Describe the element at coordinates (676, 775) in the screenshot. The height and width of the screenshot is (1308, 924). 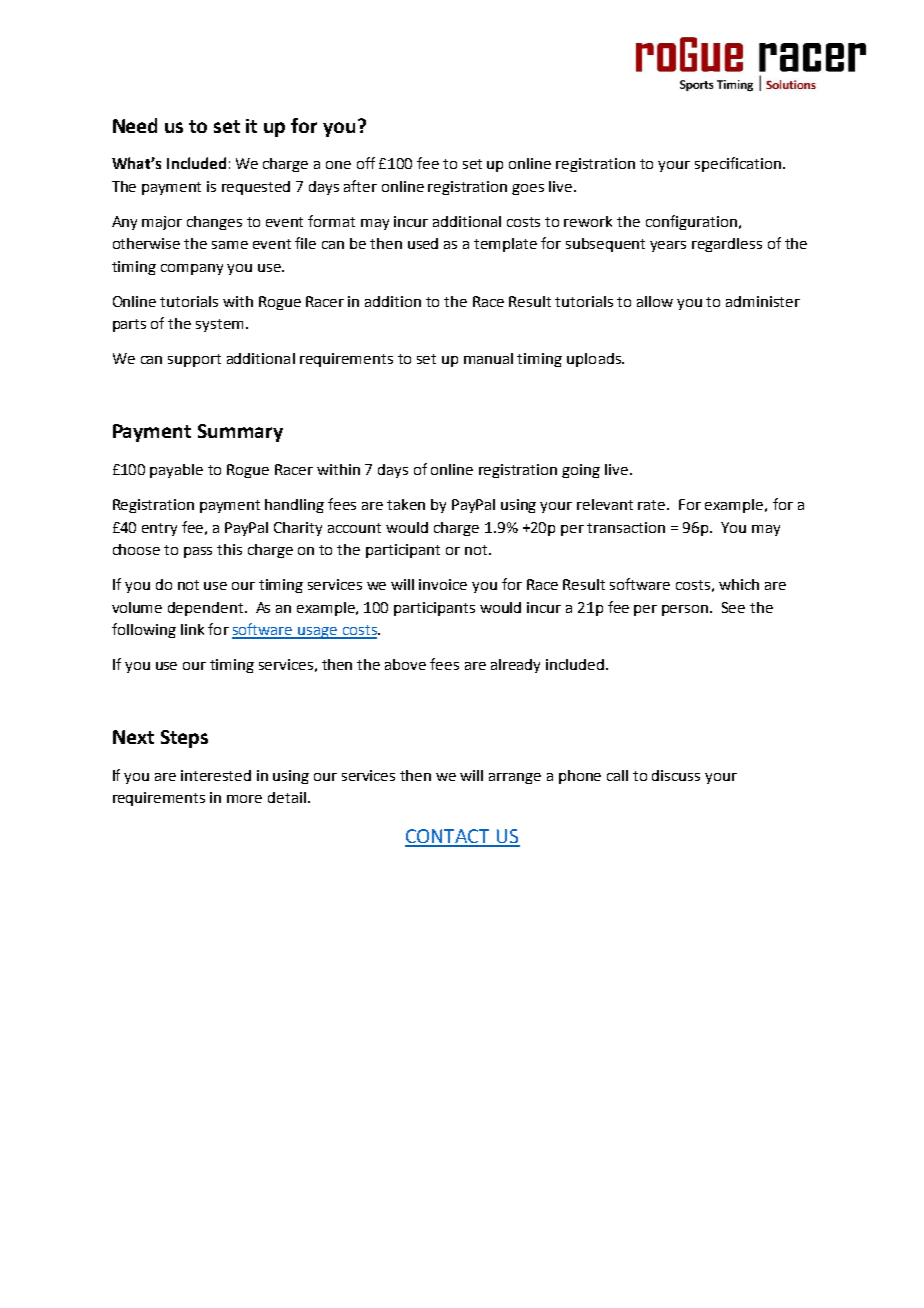
I see `discuss` at that location.
